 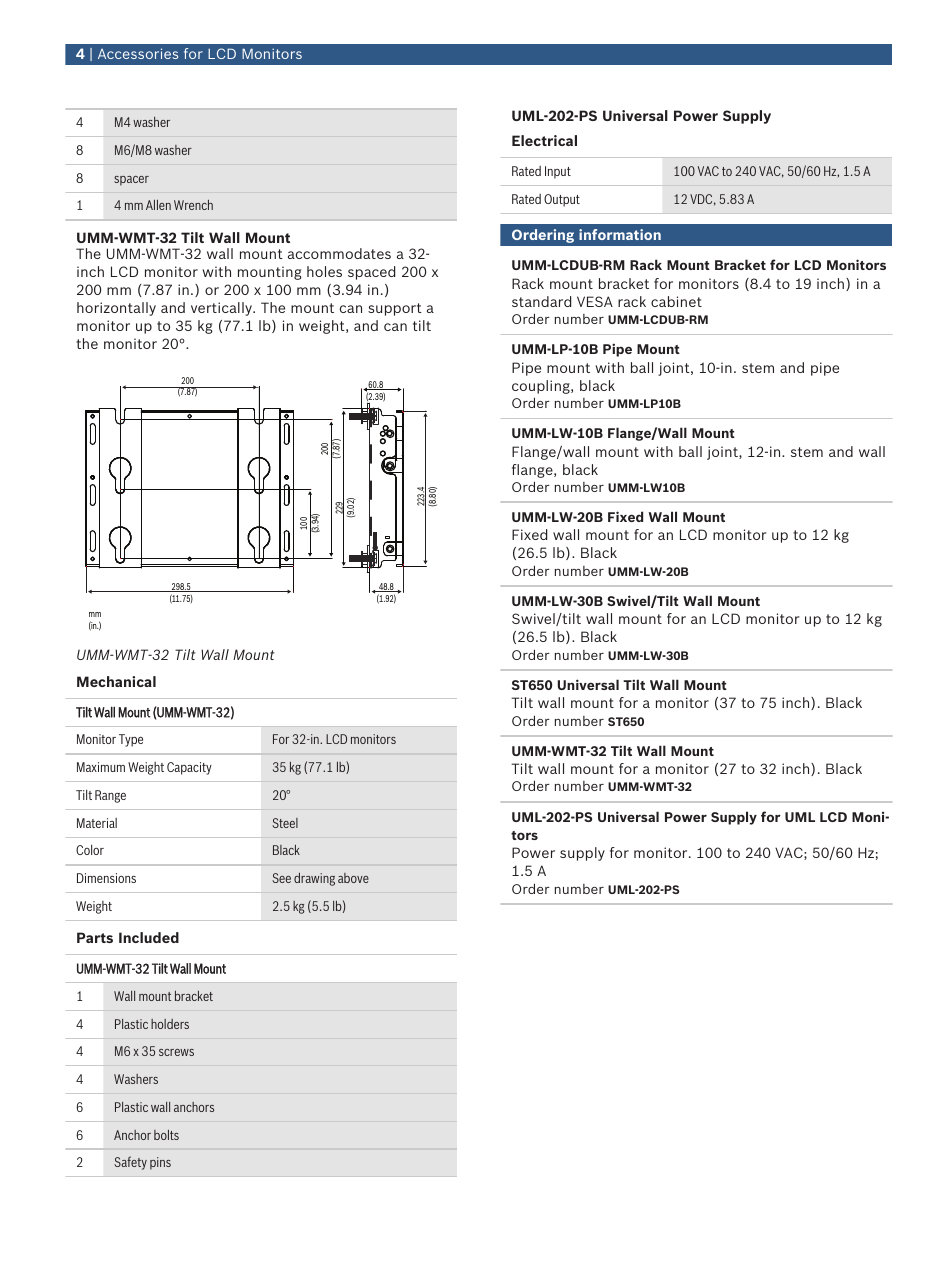 I want to click on above, so click(x=353, y=878).
